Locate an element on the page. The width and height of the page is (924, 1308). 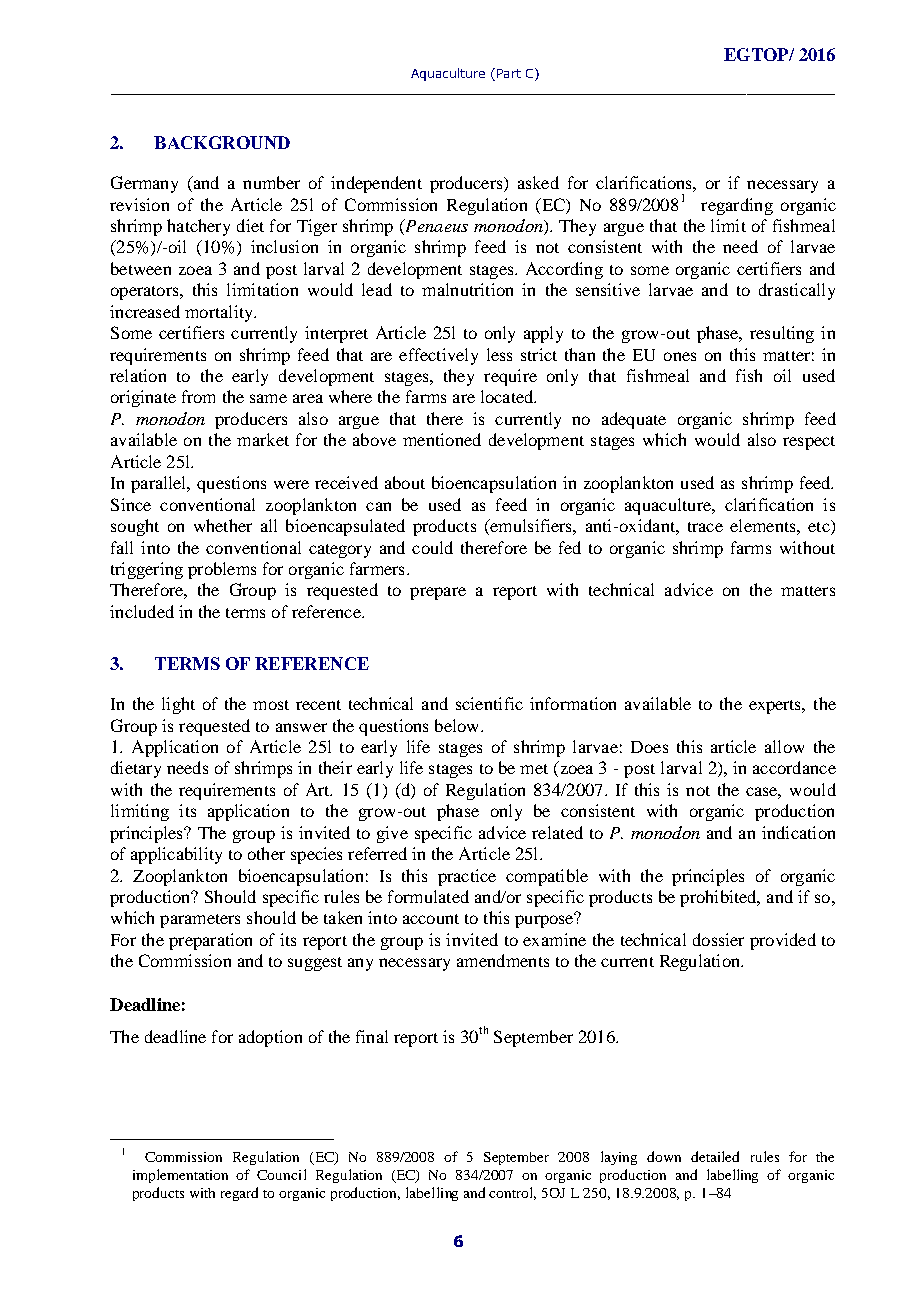
parameters is located at coordinates (200, 921).
